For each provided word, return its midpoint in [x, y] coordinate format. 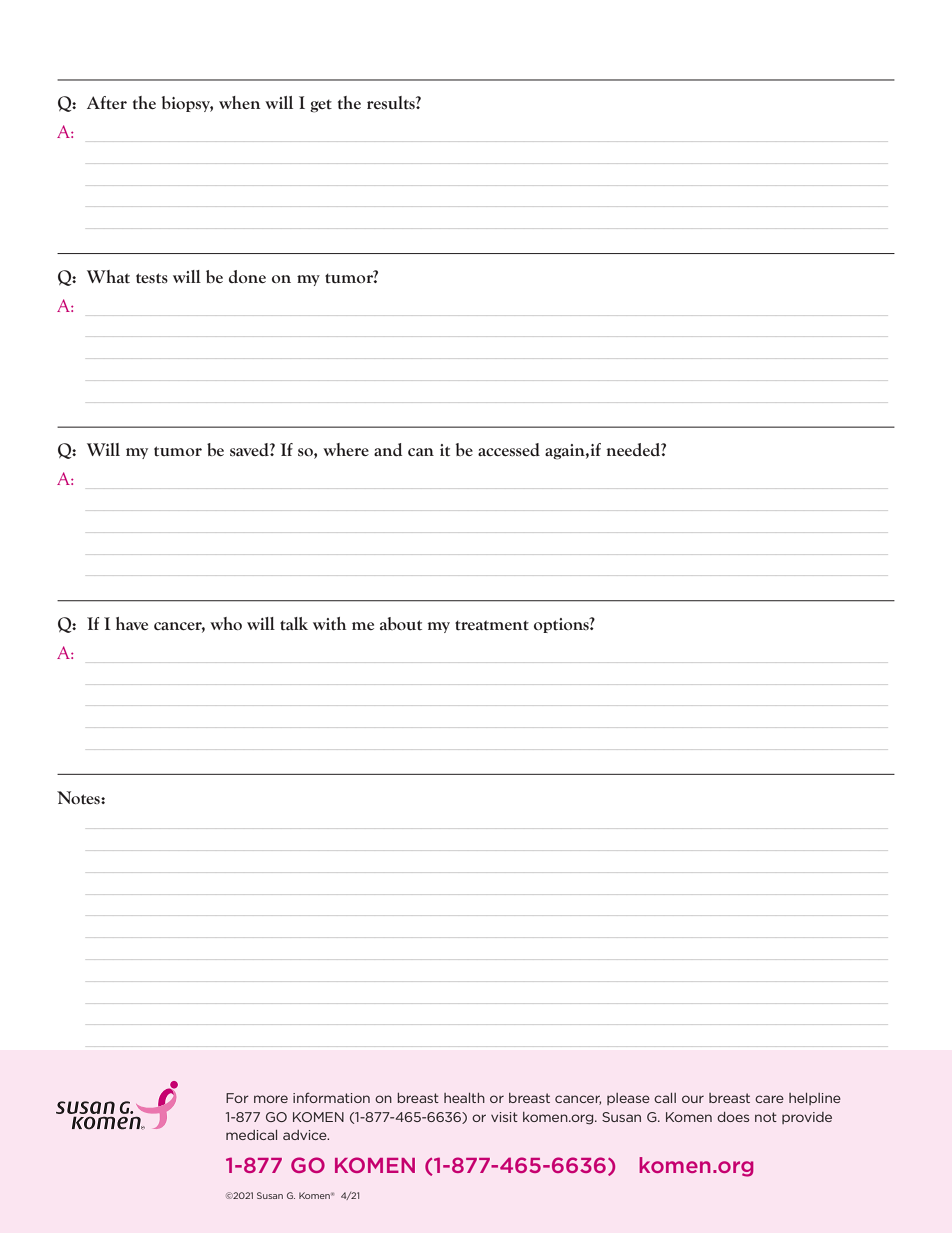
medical [251, 1135]
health [464, 1098]
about [401, 623]
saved [250, 450]
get [321, 106]
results [392, 103]
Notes [79, 797]
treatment [492, 625]
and [388, 449]
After [107, 102]
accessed [509, 450]
